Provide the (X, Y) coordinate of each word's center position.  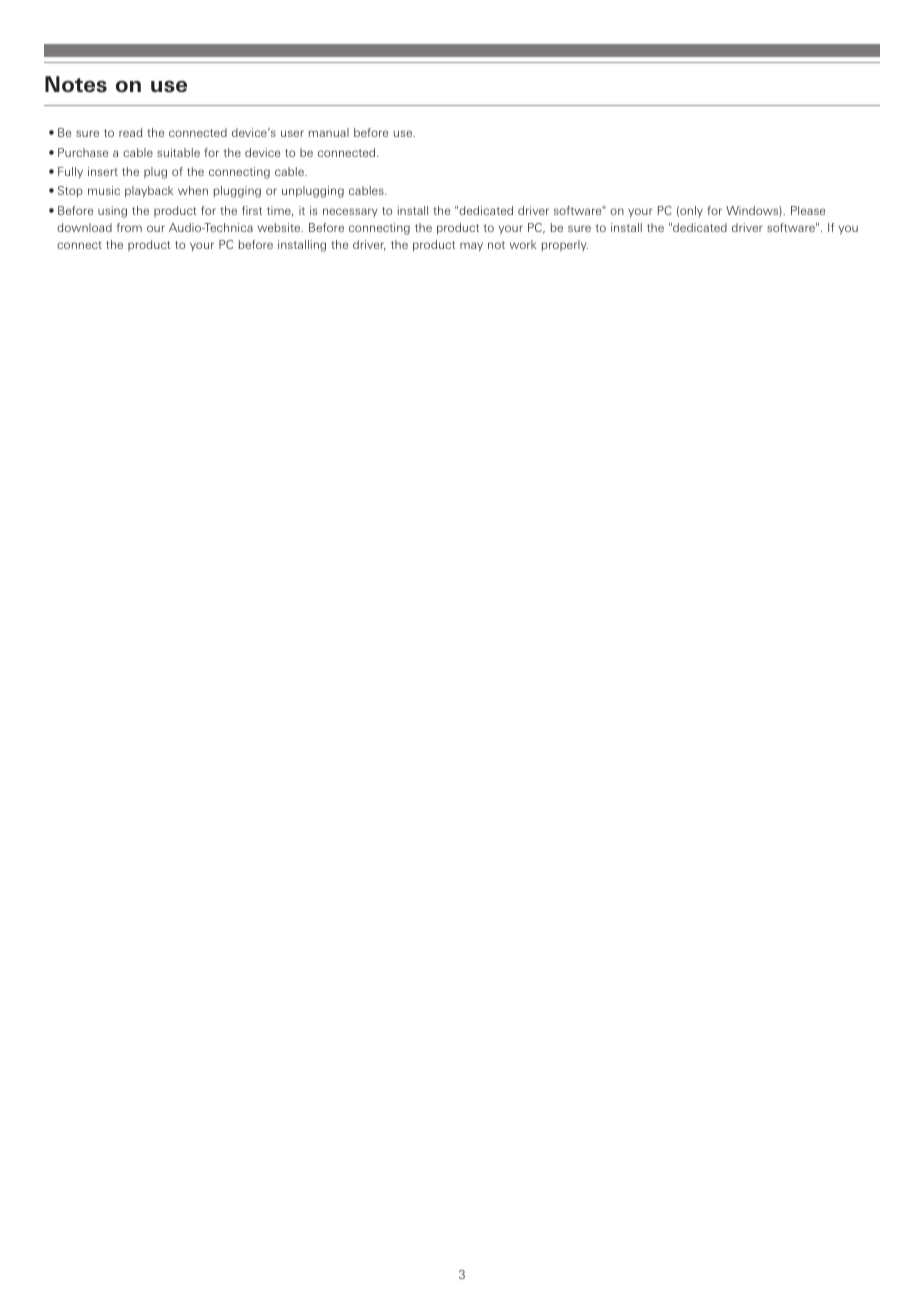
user (292, 133)
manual (329, 132)
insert (103, 171)
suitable (178, 152)
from (129, 227)
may (471, 247)
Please (808, 210)
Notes (76, 84)
